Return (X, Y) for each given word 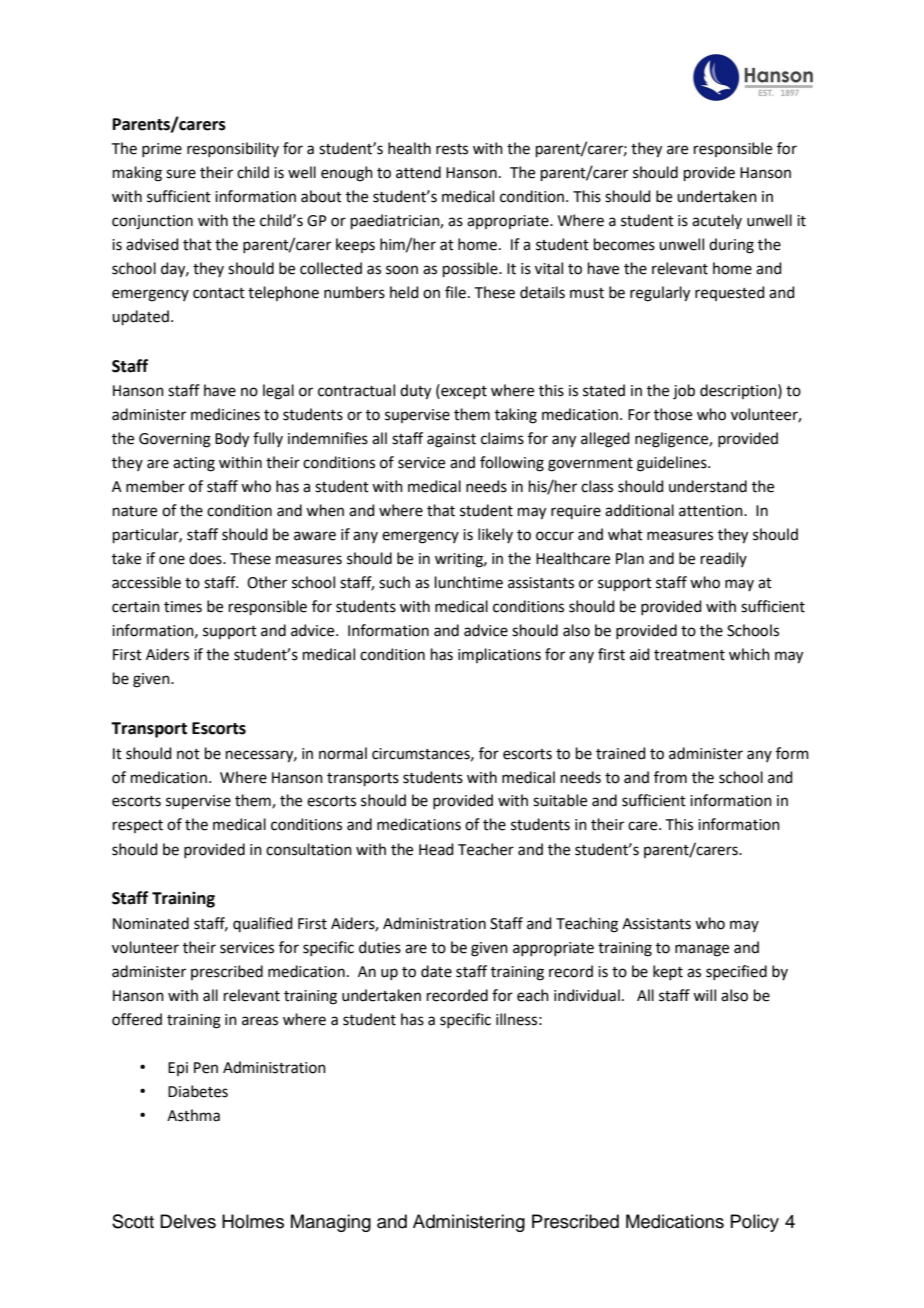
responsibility (233, 149)
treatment (689, 655)
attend (418, 172)
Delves (188, 1221)
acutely (717, 221)
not (188, 754)
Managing (331, 1223)
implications (499, 655)
